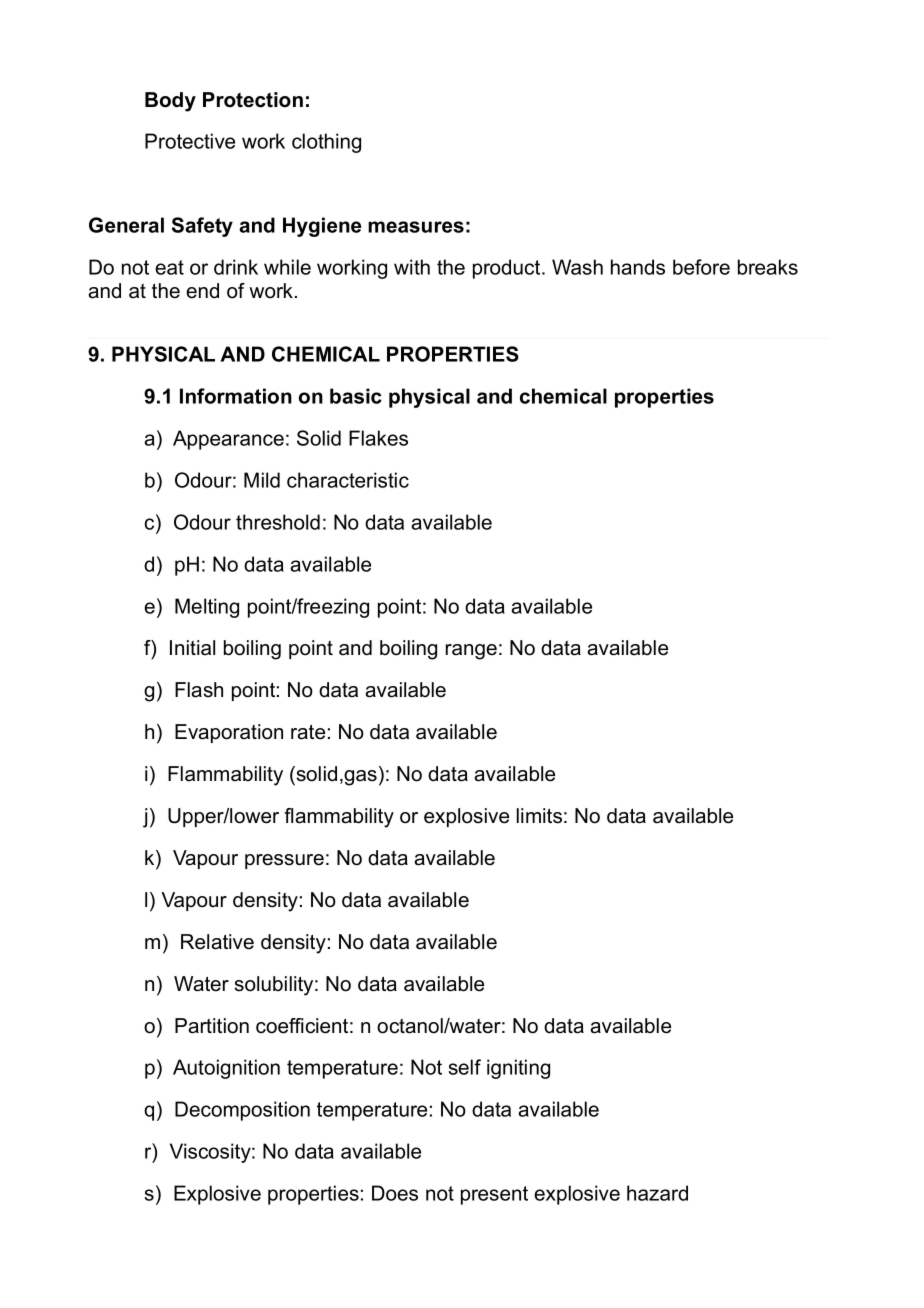 The height and width of the screenshot is (1308, 924). Describe the element at coordinates (190, 141) in the screenshot. I see `Protective` at that location.
